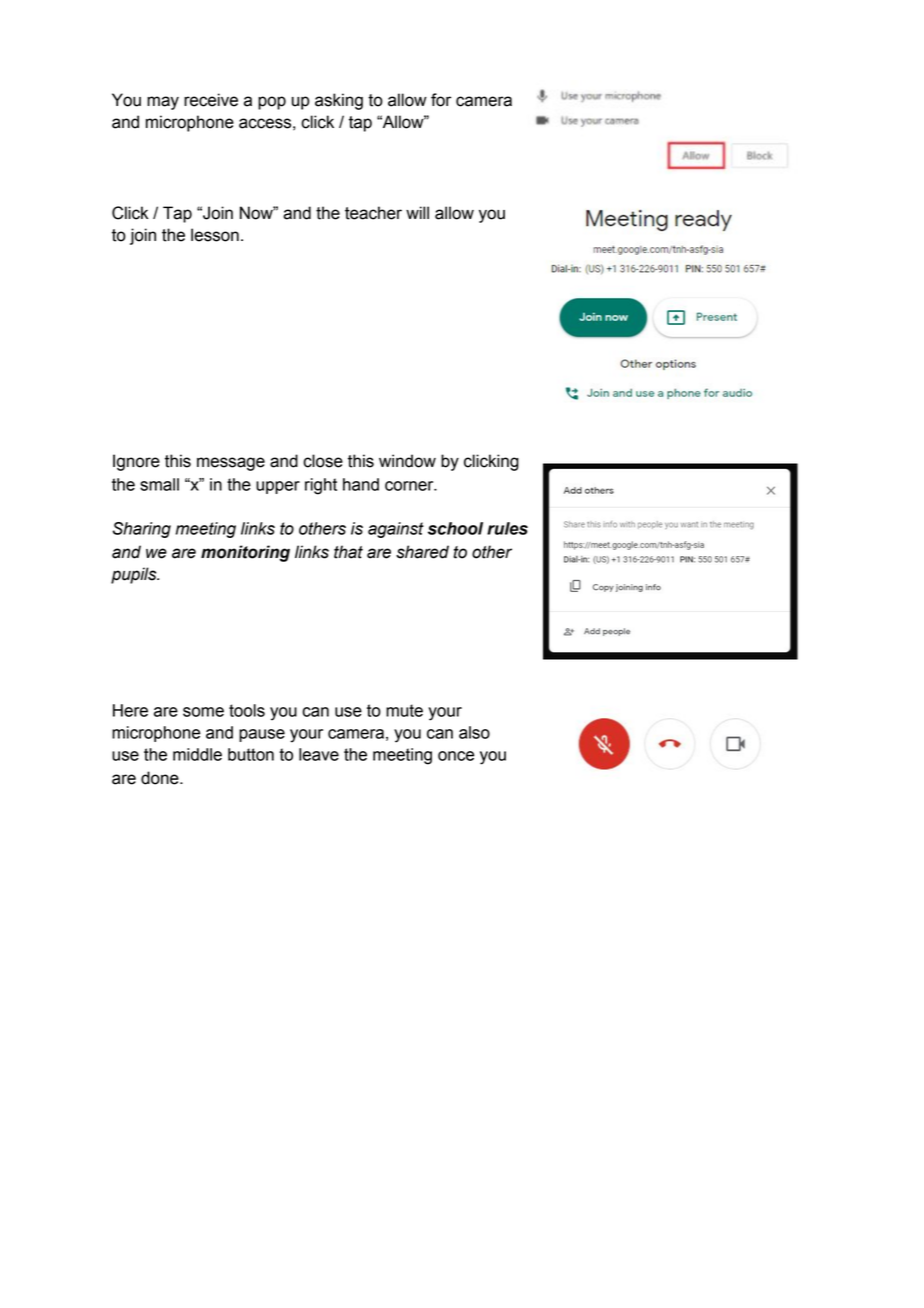 This document has width=924, height=1308. What do you see at coordinates (197, 754) in the document?
I see `middle` at bounding box center [197, 754].
